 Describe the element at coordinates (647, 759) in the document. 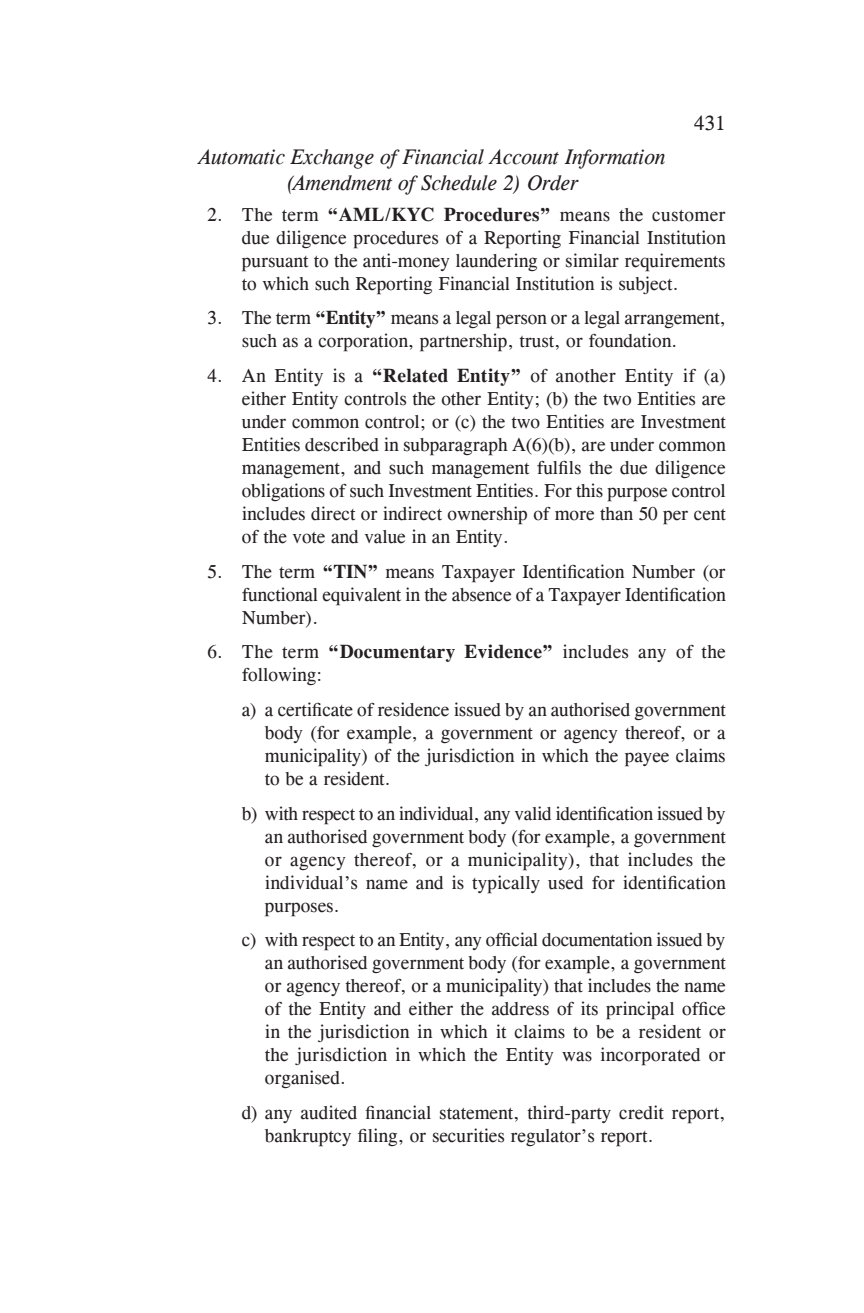

I see `payee` at that location.
